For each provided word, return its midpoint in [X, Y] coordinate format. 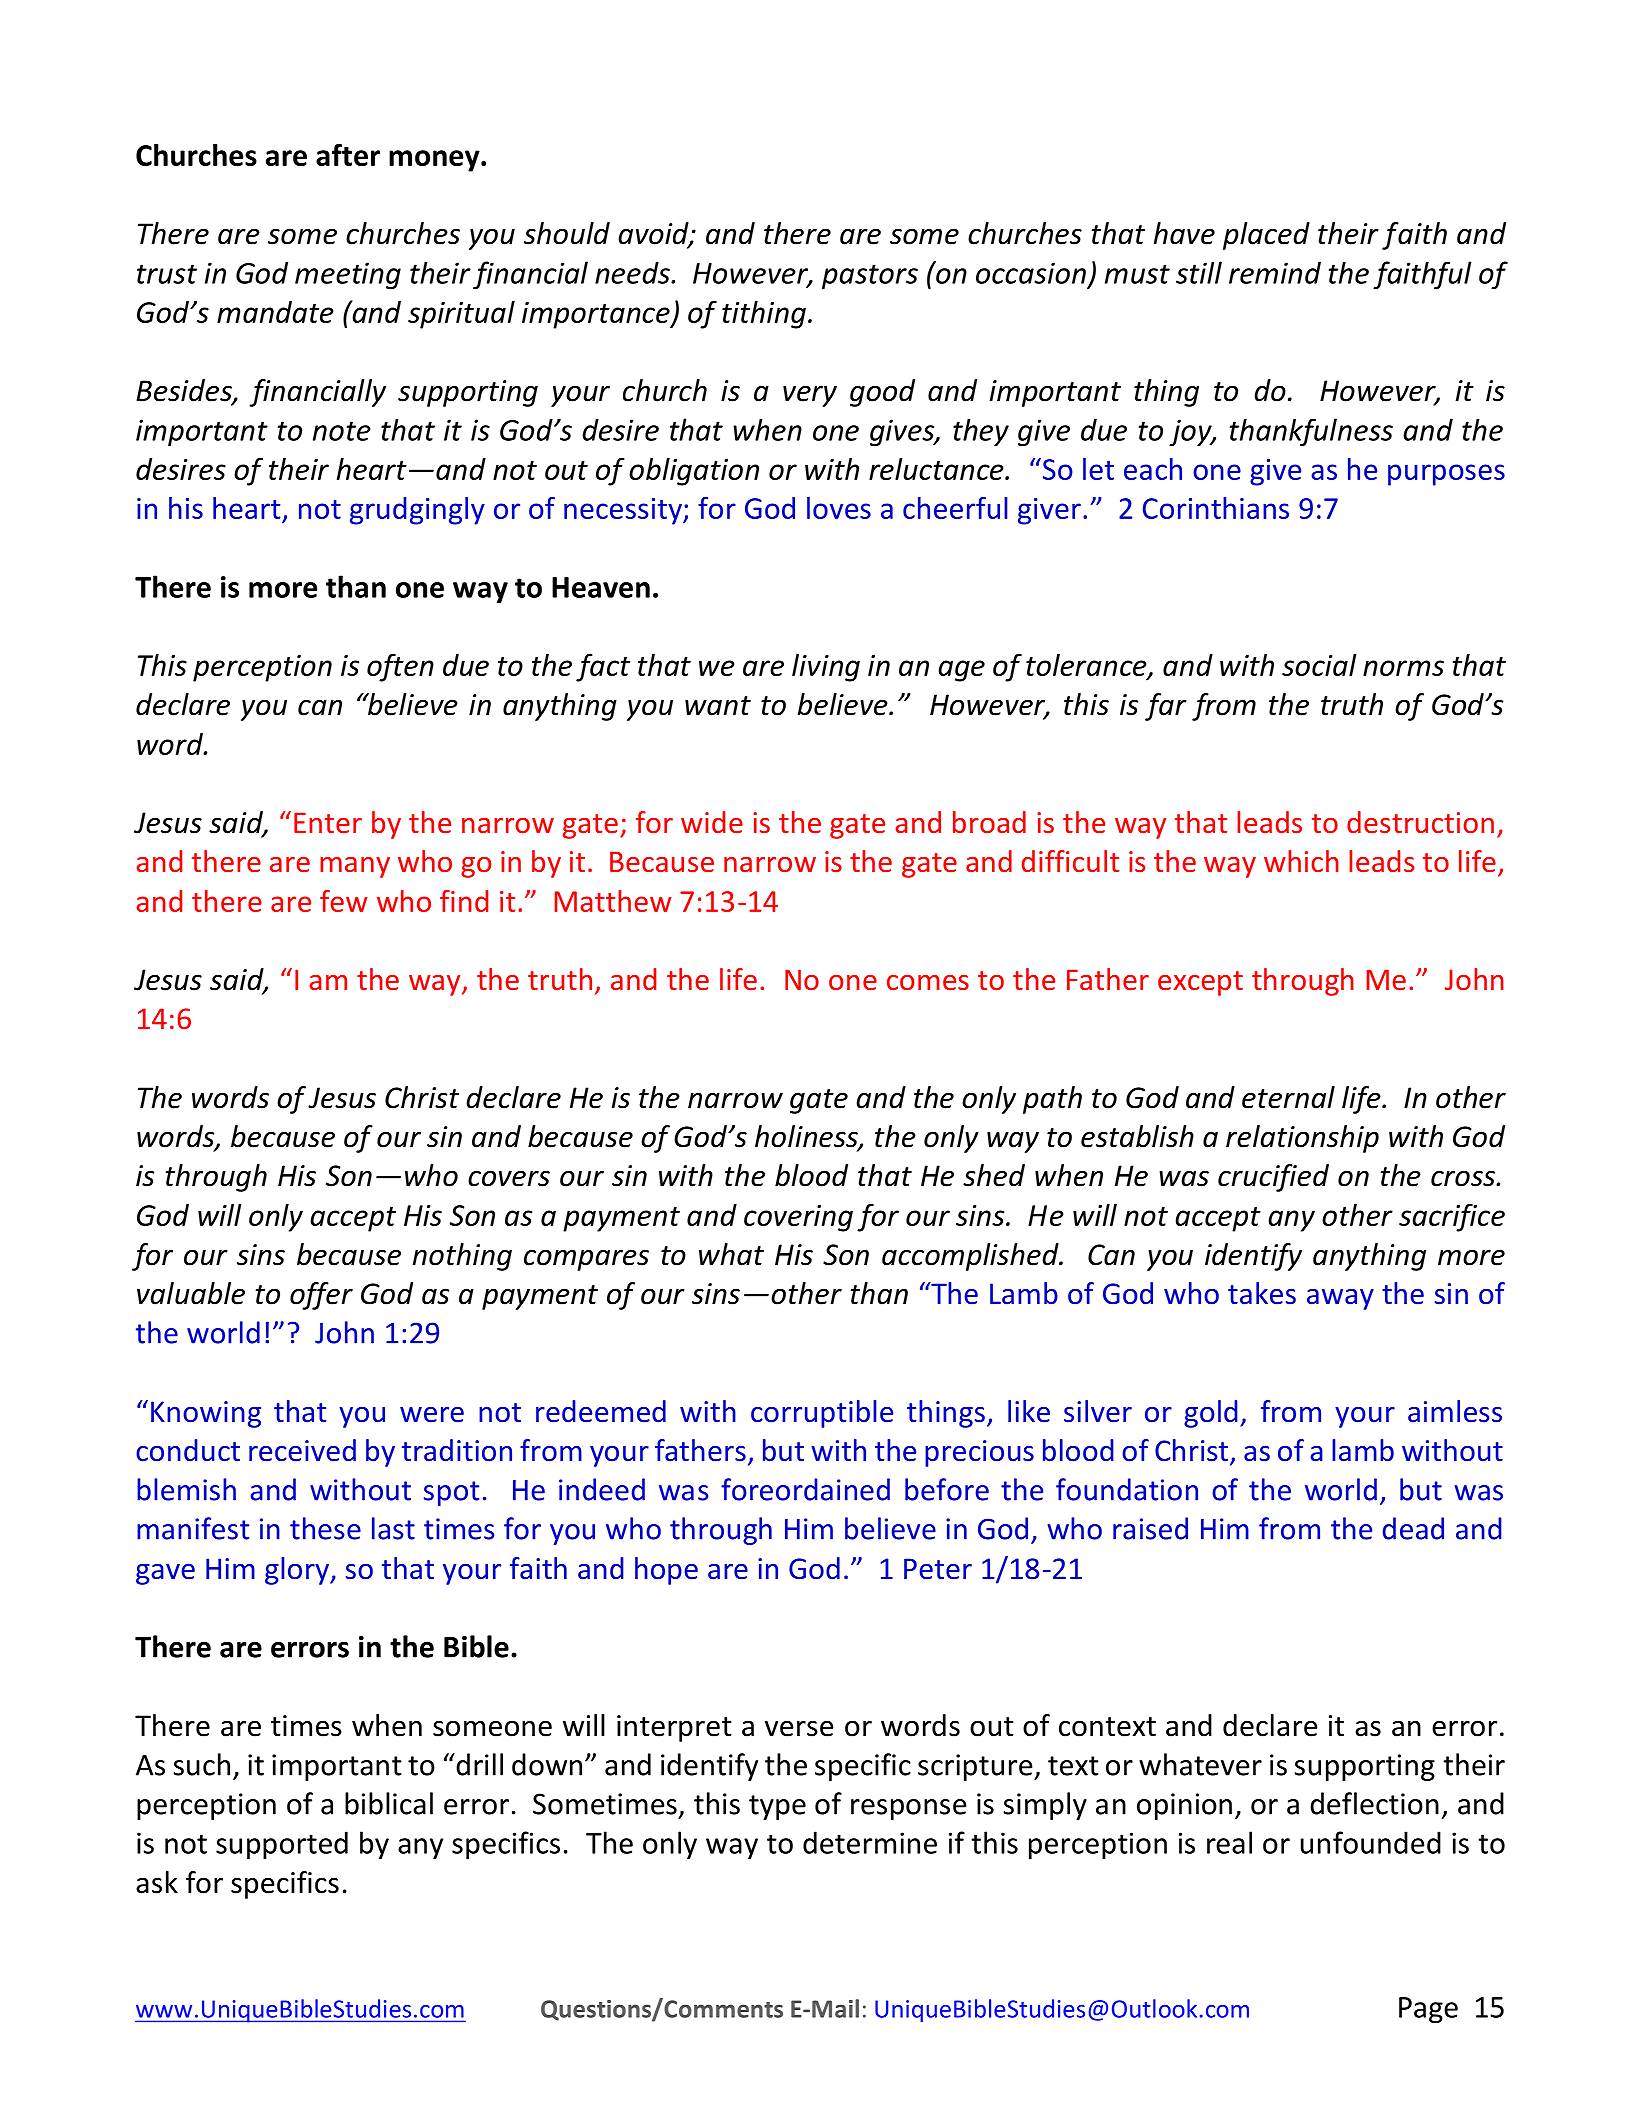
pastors [870, 277]
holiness [807, 1137]
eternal [1288, 1097]
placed [1266, 236]
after [348, 155]
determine [870, 1842]
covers [509, 1178]
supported [282, 1845]
